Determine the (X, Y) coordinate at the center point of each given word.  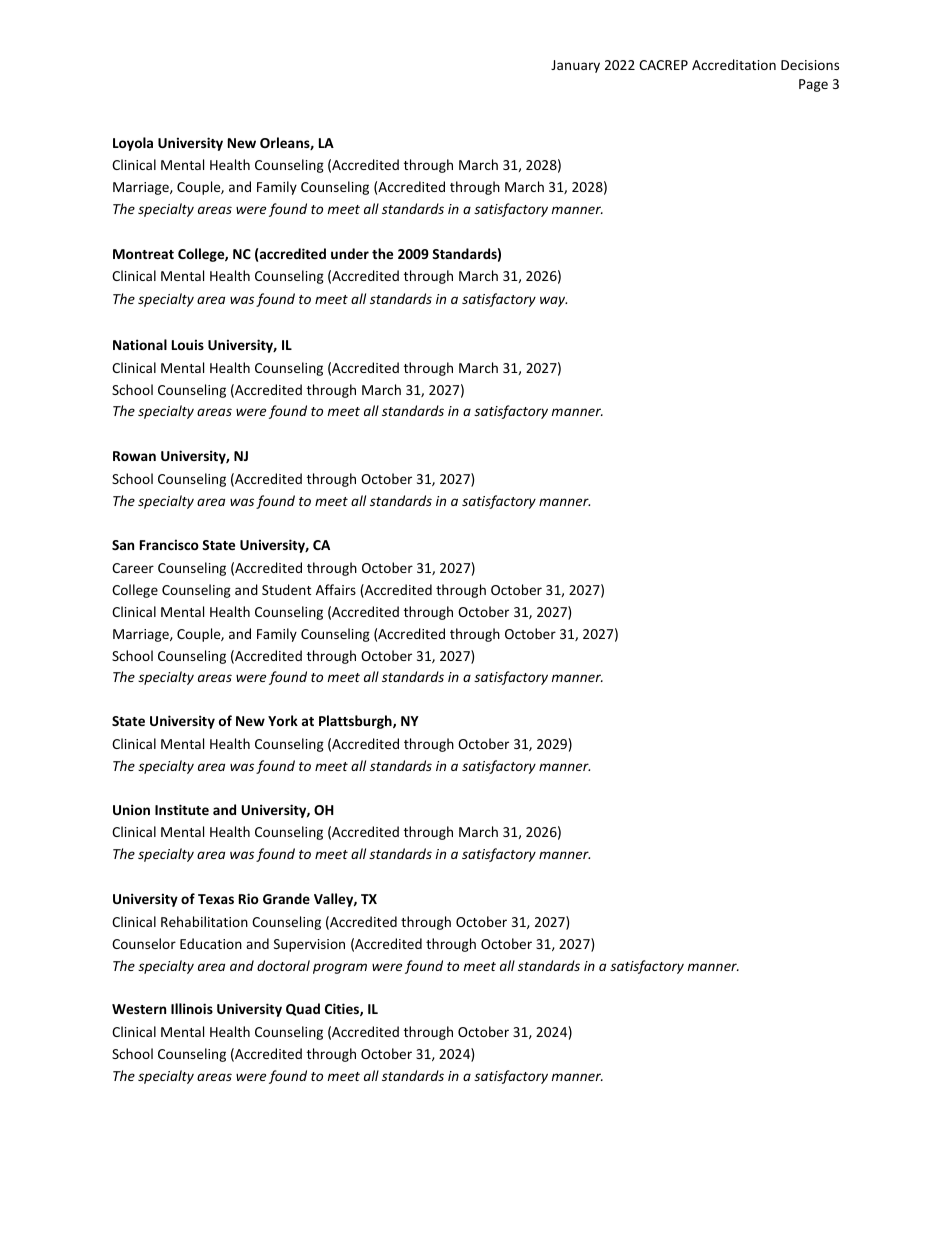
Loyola (133, 144)
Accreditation (734, 64)
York (283, 720)
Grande (286, 898)
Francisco (169, 544)
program (340, 968)
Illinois (192, 1008)
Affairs (336, 589)
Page (813, 85)
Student (286, 589)
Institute (182, 809)
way (553, 301)
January (575, 66)
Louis (188, 344)
